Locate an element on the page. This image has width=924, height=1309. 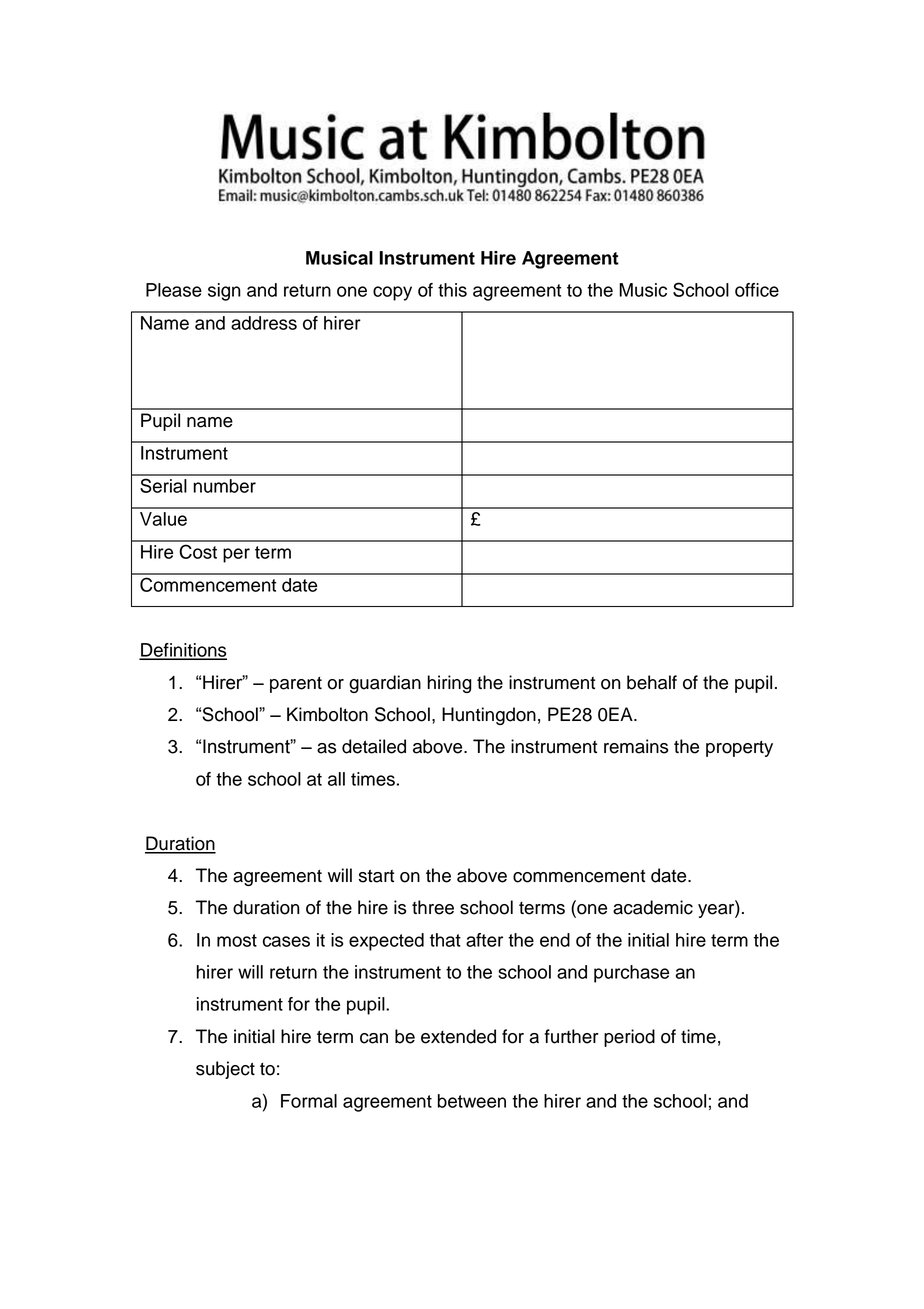
subject is located at coordinates (225, 1070).
